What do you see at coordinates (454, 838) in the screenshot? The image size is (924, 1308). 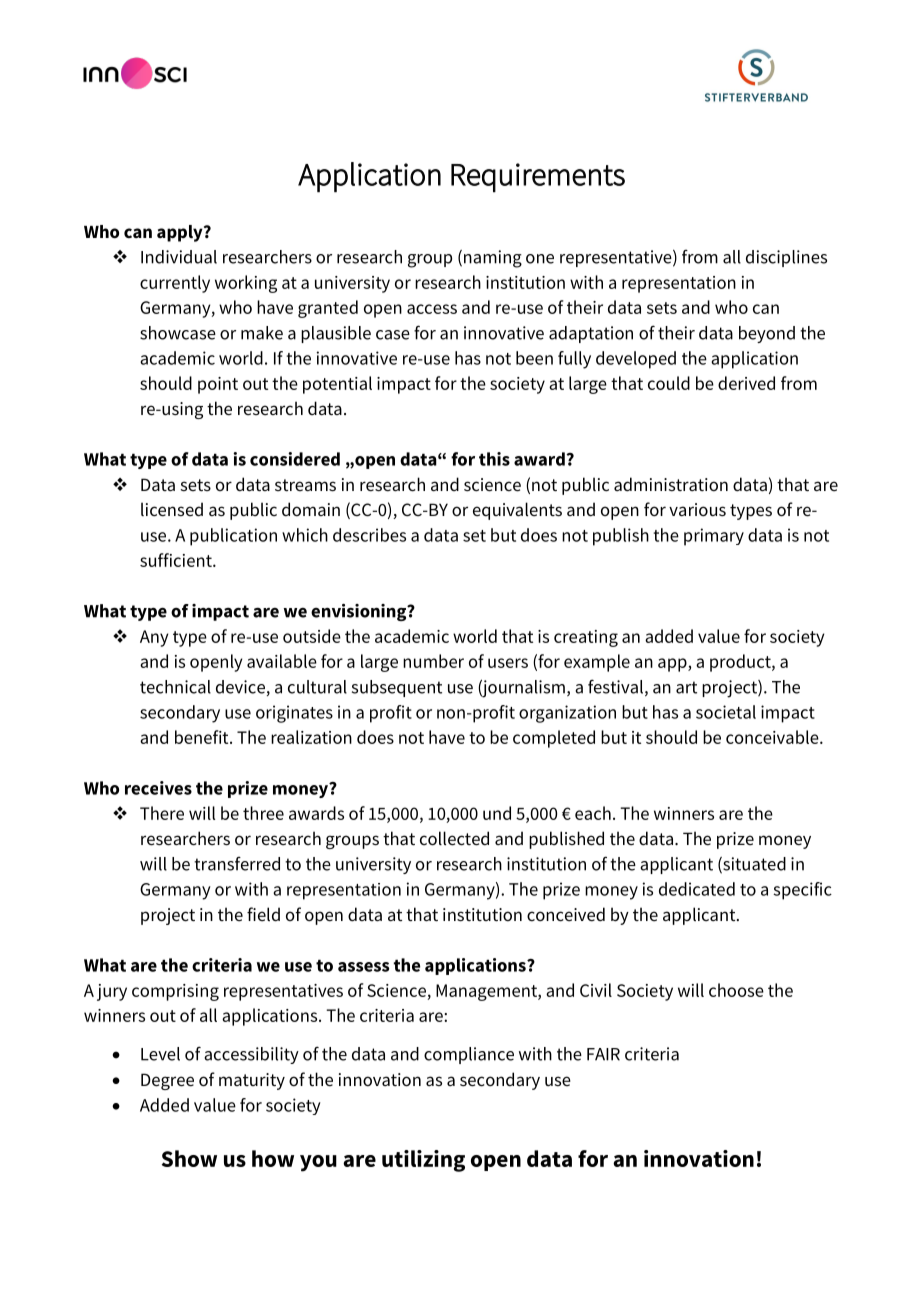 I see `collected` at bounding box center [454, 838].
